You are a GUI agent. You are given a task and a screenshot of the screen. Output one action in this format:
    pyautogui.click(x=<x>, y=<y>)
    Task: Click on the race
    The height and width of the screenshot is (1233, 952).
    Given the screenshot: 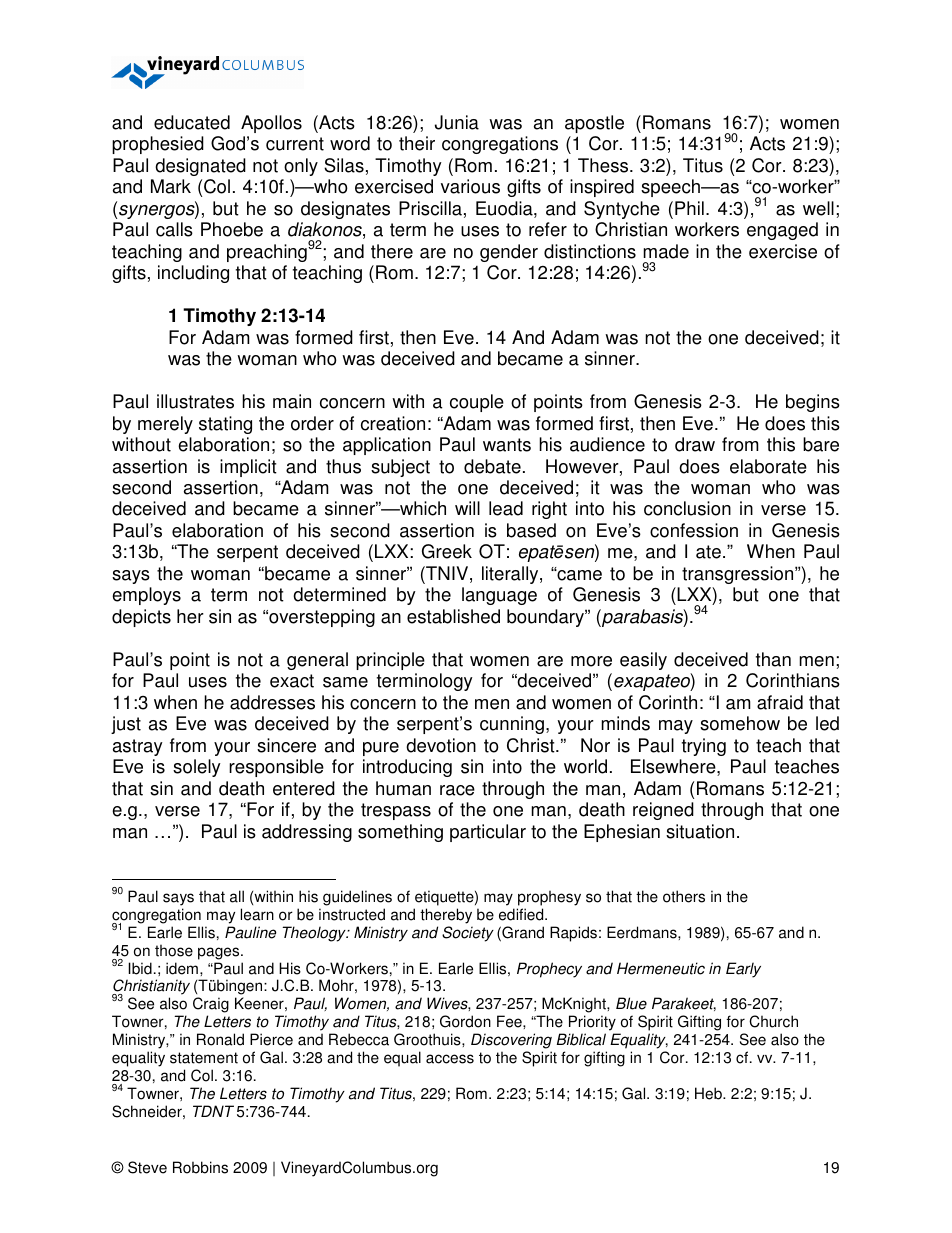 What is the action you would take?
    pyautogui.click(x=457, y=790)
